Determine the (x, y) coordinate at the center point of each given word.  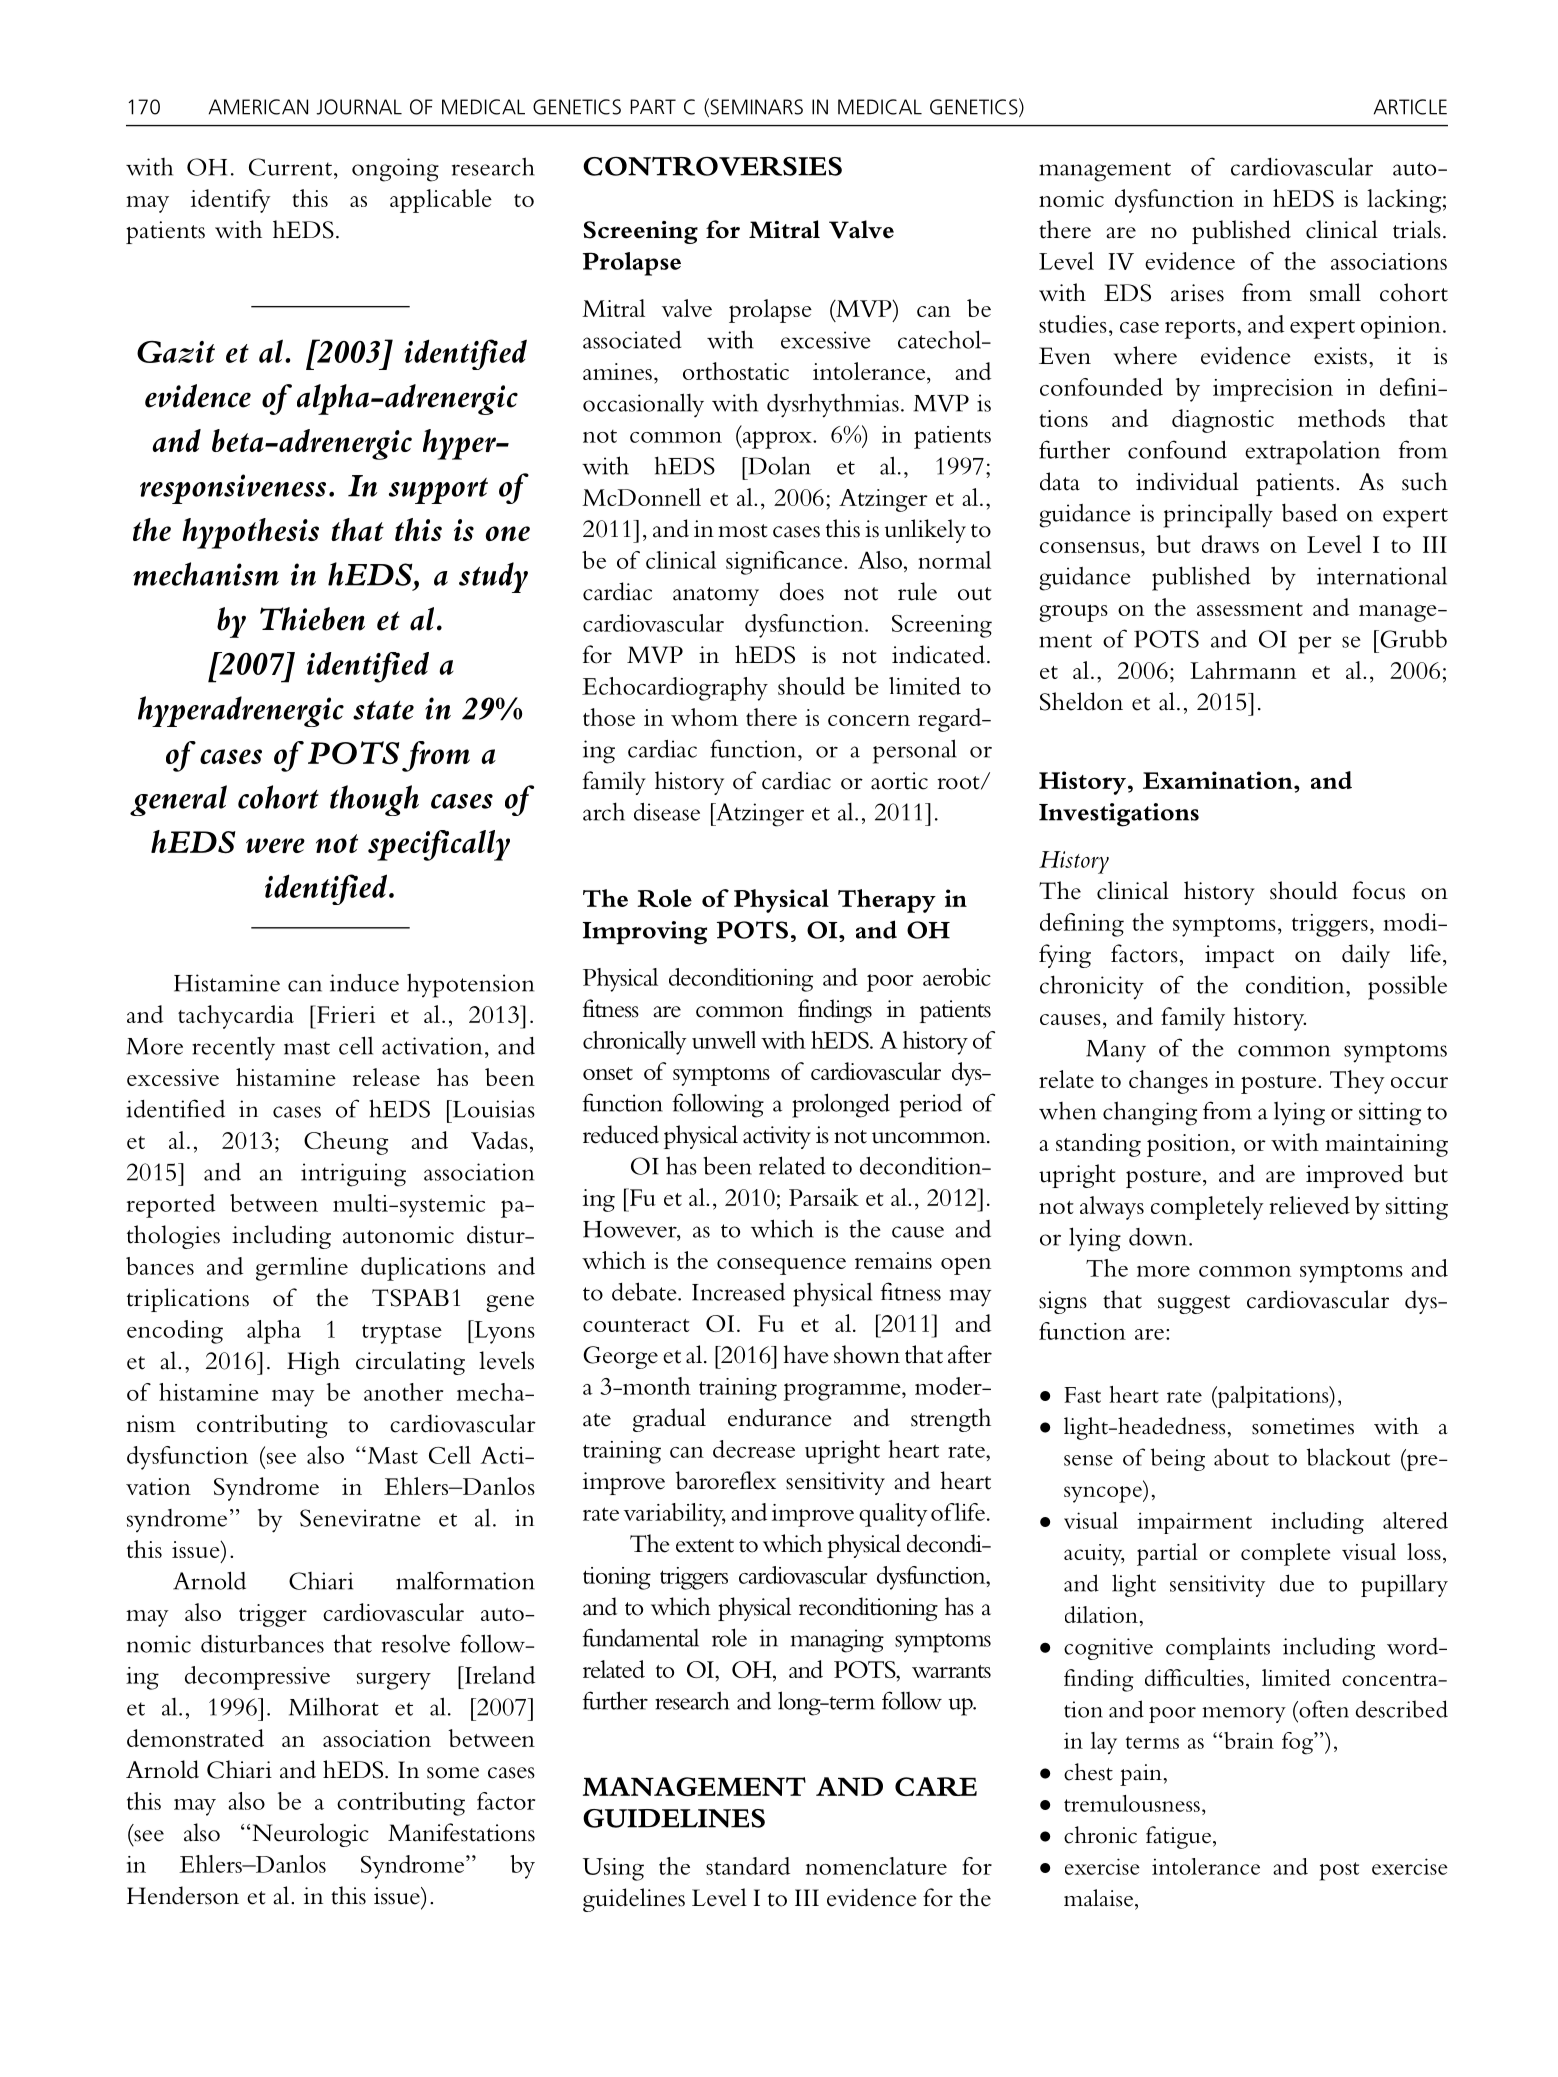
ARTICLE (1410, 107)
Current (290, 167)
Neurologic (310, 1835)
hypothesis (251, 533)
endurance (780, 1417)
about (1241, 1457)
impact (1239, 956)
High (313, 1363)
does (802, 591)
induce (364, 983)
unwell (724, 1040)
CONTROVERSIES (712, 166)
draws (1230, 544)
